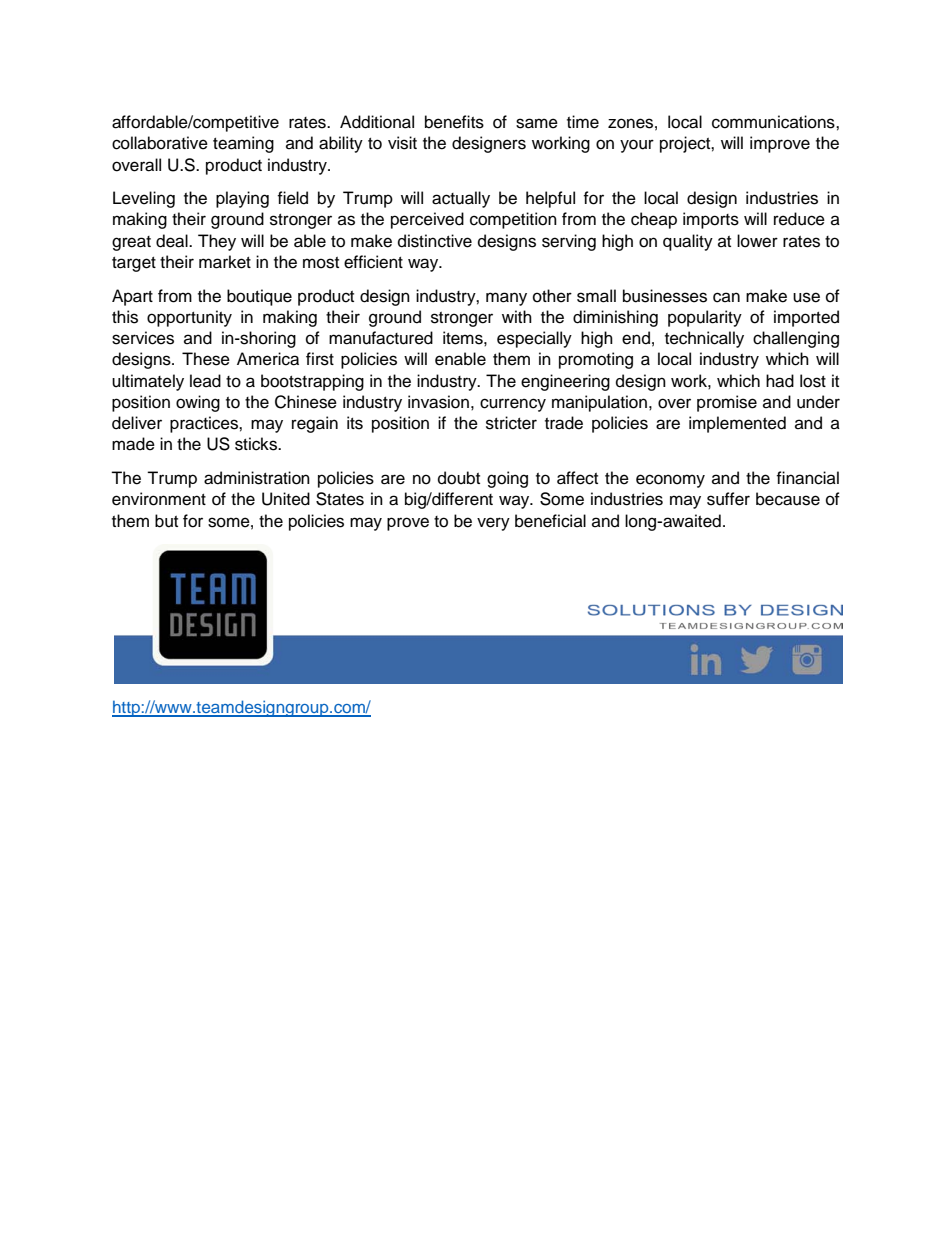 The height and width of the image is (1233, 952). What do you see at coordinates (774, 122) in the image?
I see `communications` at bounding box center [774, 122].
